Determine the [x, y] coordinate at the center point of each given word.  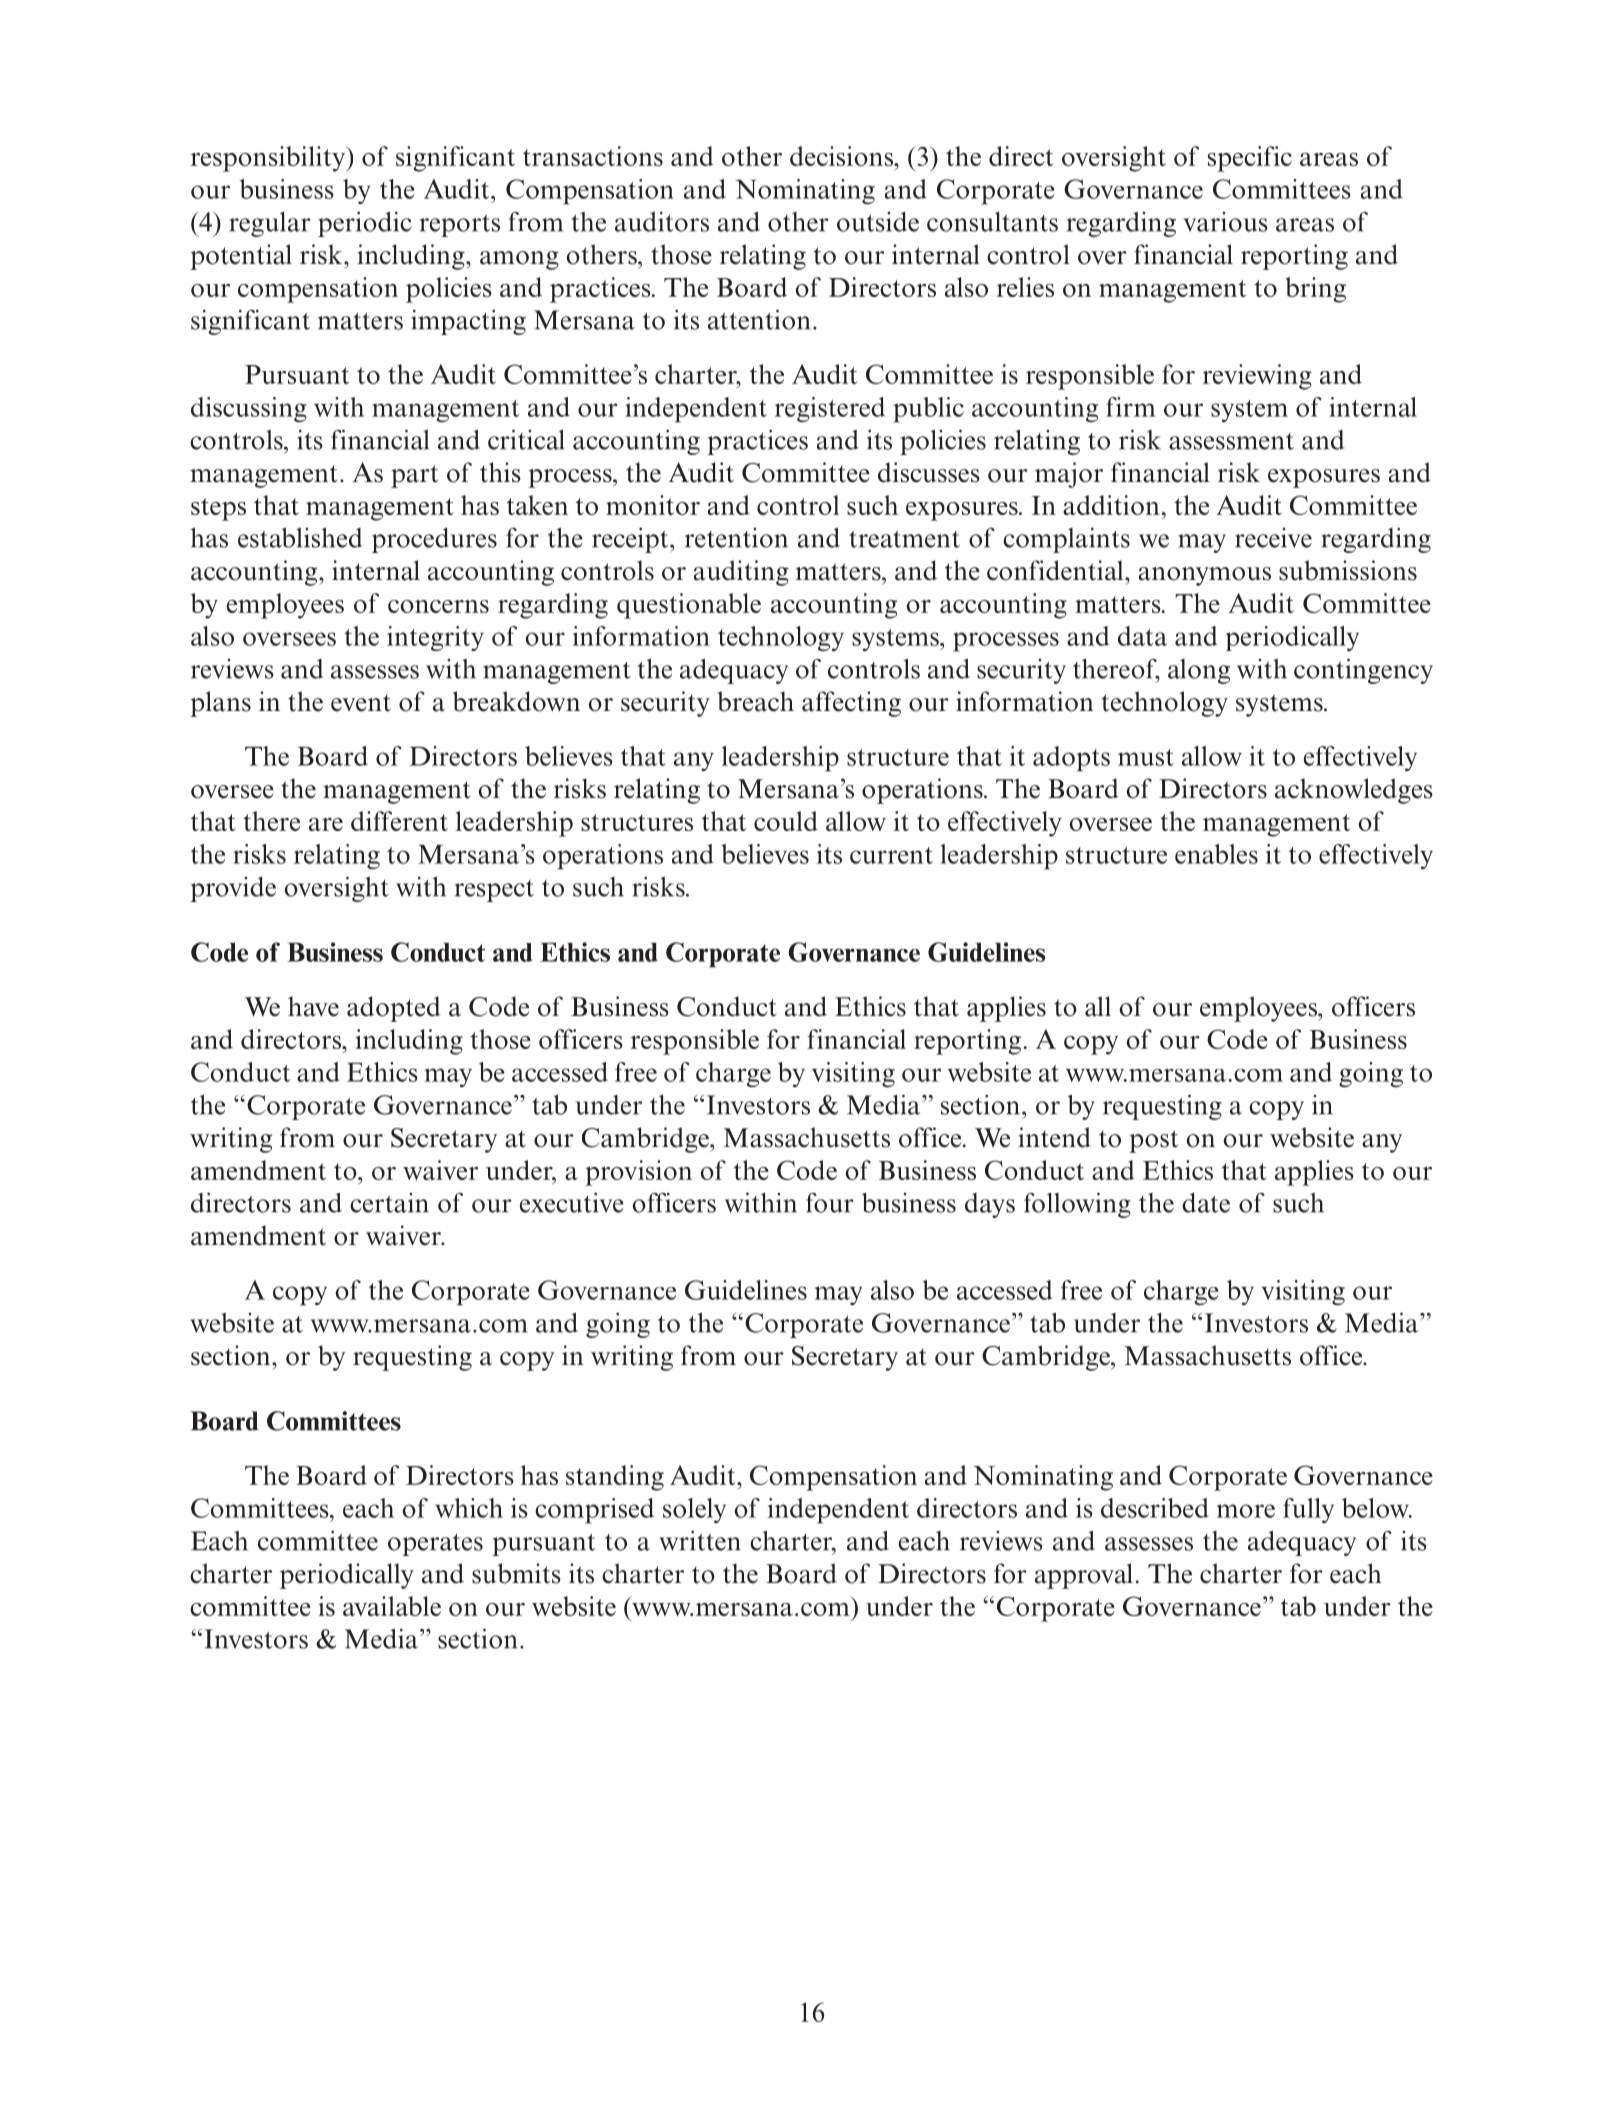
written [700, 1540]
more [1246, 1511]
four [830, 1203]
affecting [851, 704]
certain [389, 1203]
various [1225, 222]
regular [270, 224]
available [392, 1606]
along [1199, 671]
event [361, 703]
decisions [843, 156]
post [1153, 1141]
